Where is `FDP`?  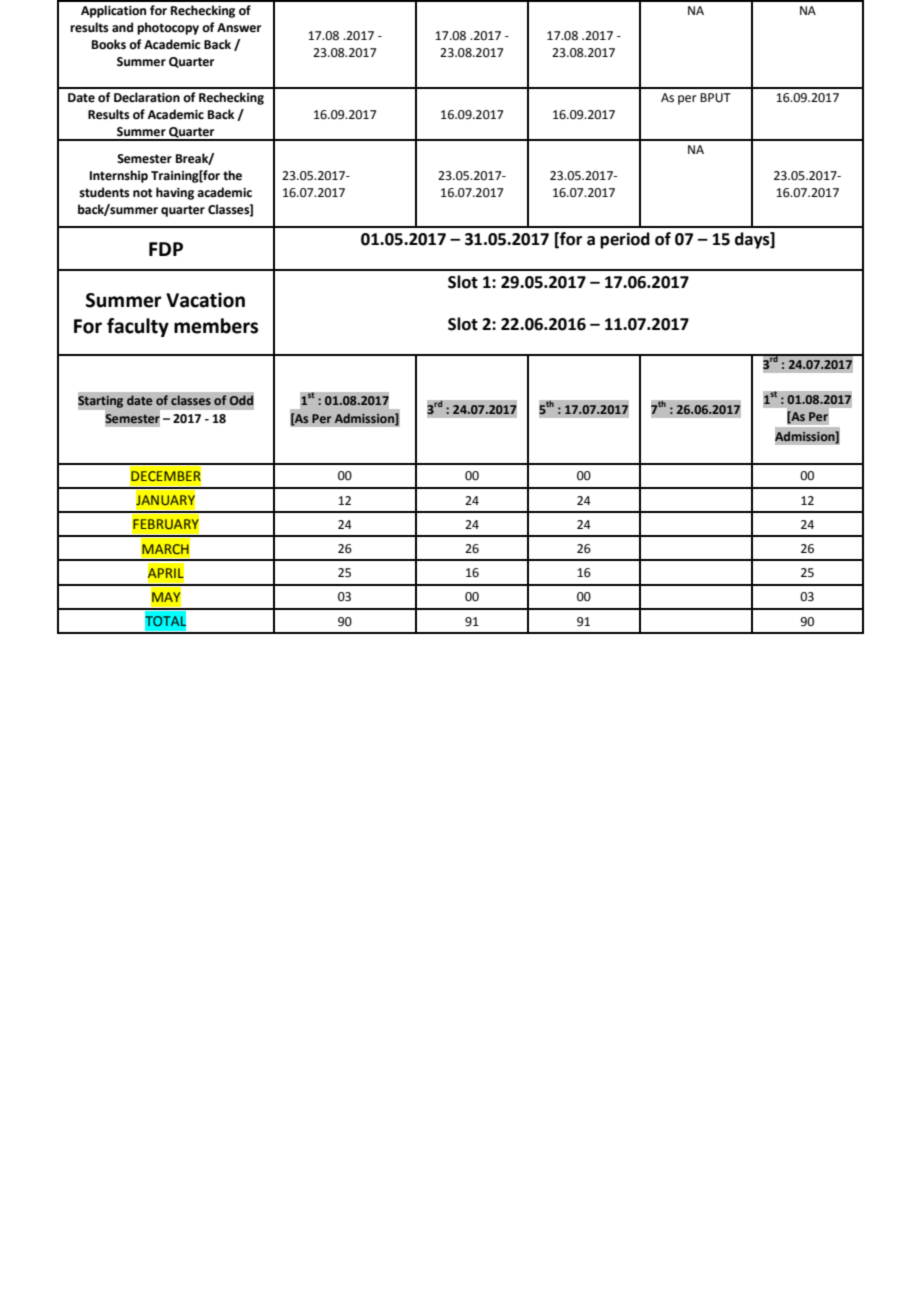 FDP is located at coordinates (166, 249).
